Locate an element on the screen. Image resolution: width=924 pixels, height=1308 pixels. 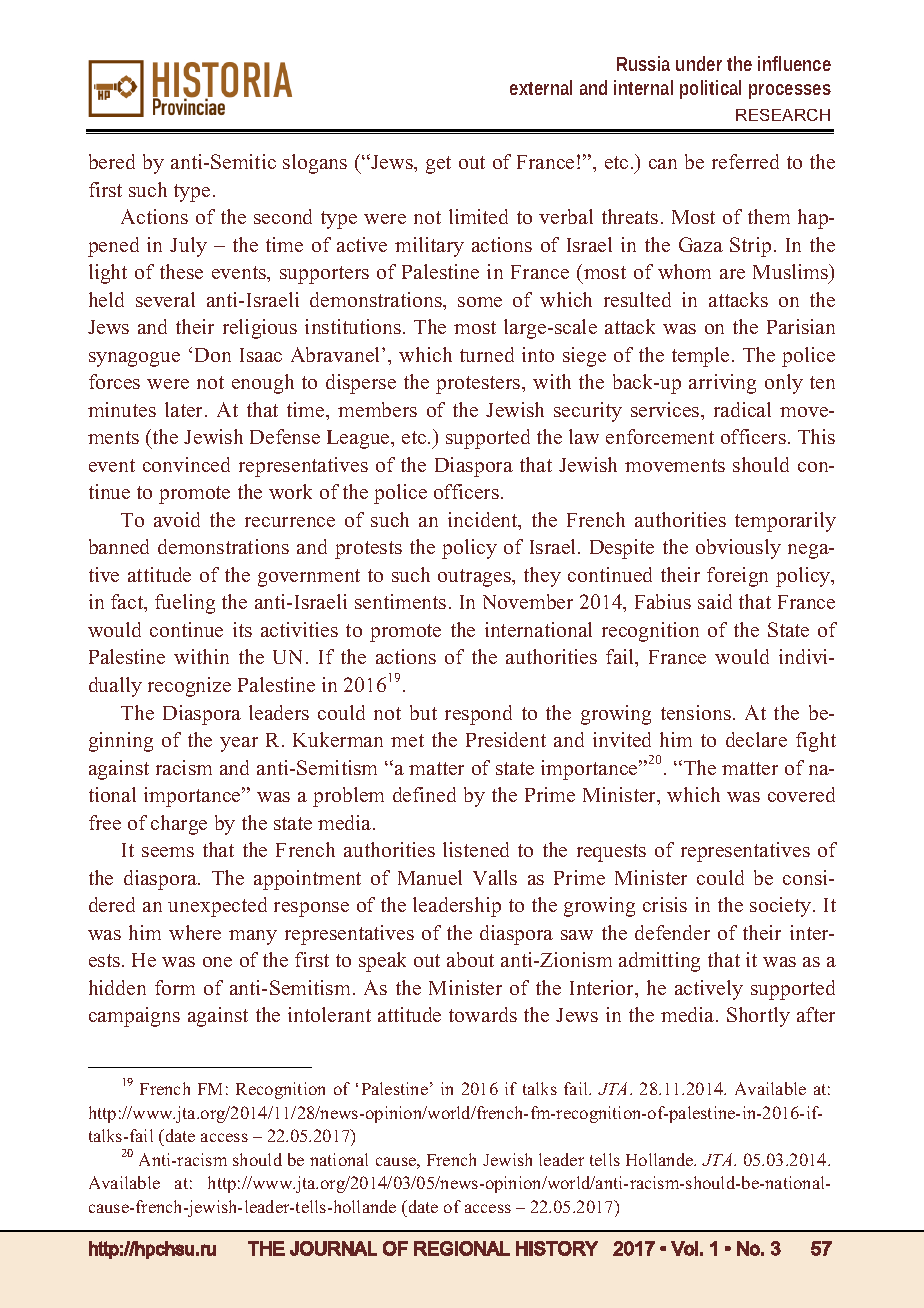
said is located at coordinates (715, 601).
